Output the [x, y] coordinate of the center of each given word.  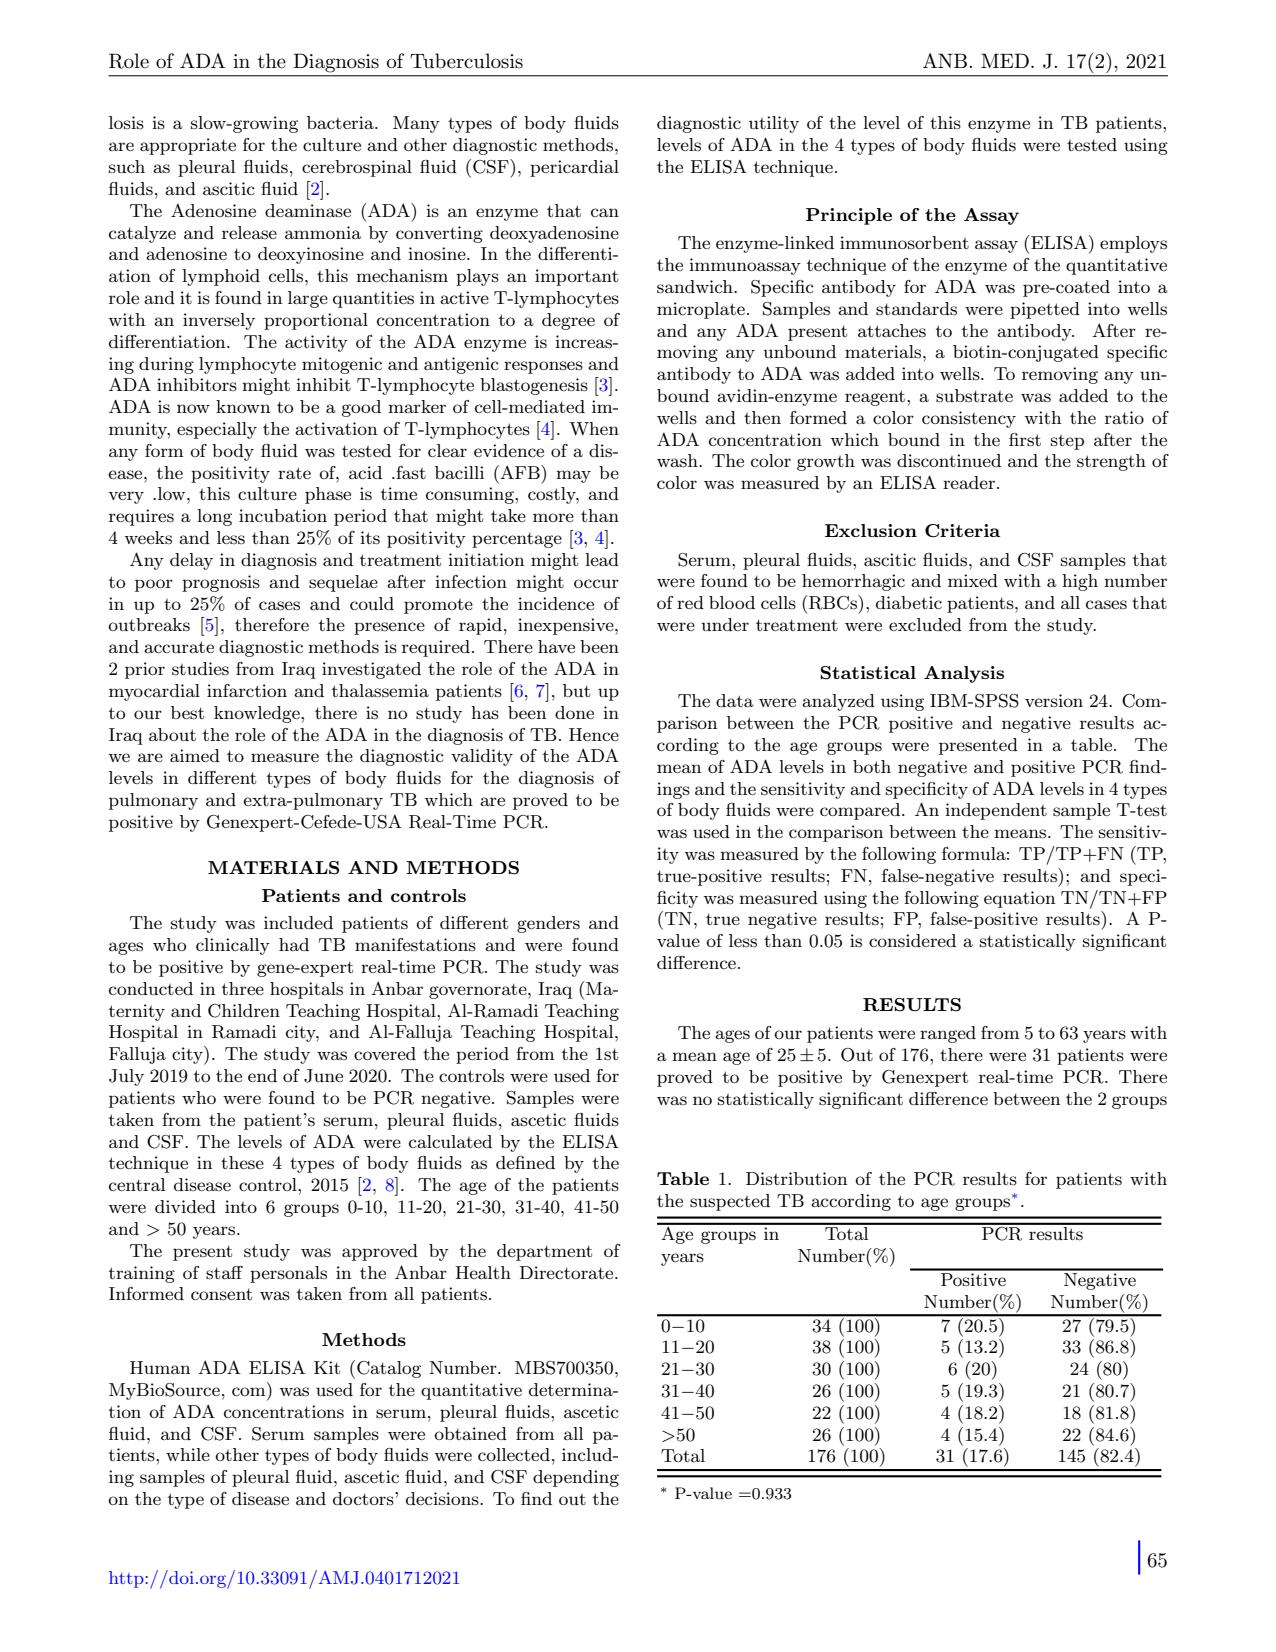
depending [576, 1478]
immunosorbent [904, 242]
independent [996, 811]
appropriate [188, 146]
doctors [364, 1498]
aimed [195, 755]
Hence [594, 734]
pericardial [574, 168]
